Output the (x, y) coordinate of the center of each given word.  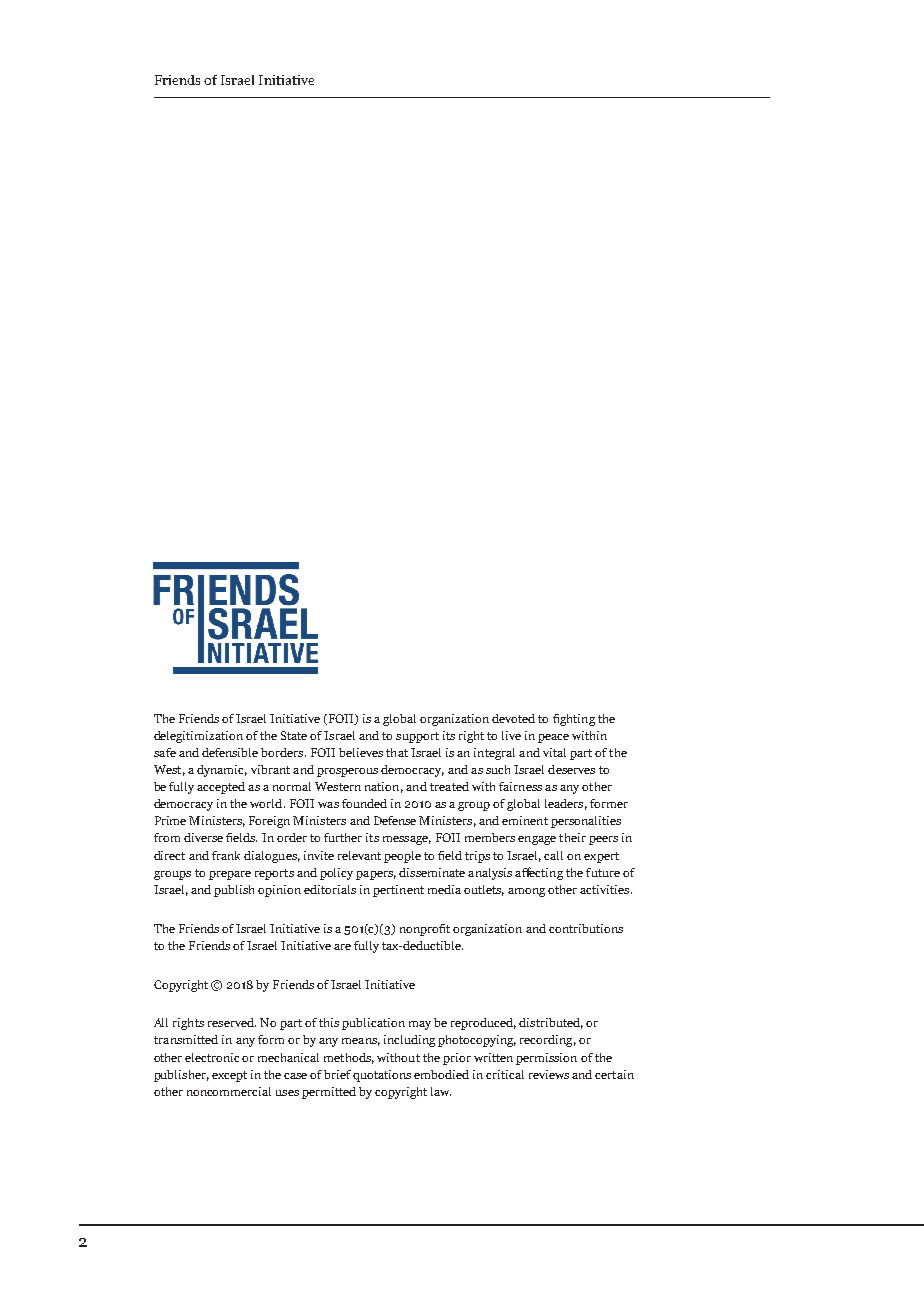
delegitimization (198, 737)
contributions (586, 928)
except (229, 1076)
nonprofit (425, 930)
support (417, 737)
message (407, 840)
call (553, 855)
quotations (382, 1076)
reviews (549, 1074)
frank (226, 855)
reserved (232, 1022)
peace (553, 738)
